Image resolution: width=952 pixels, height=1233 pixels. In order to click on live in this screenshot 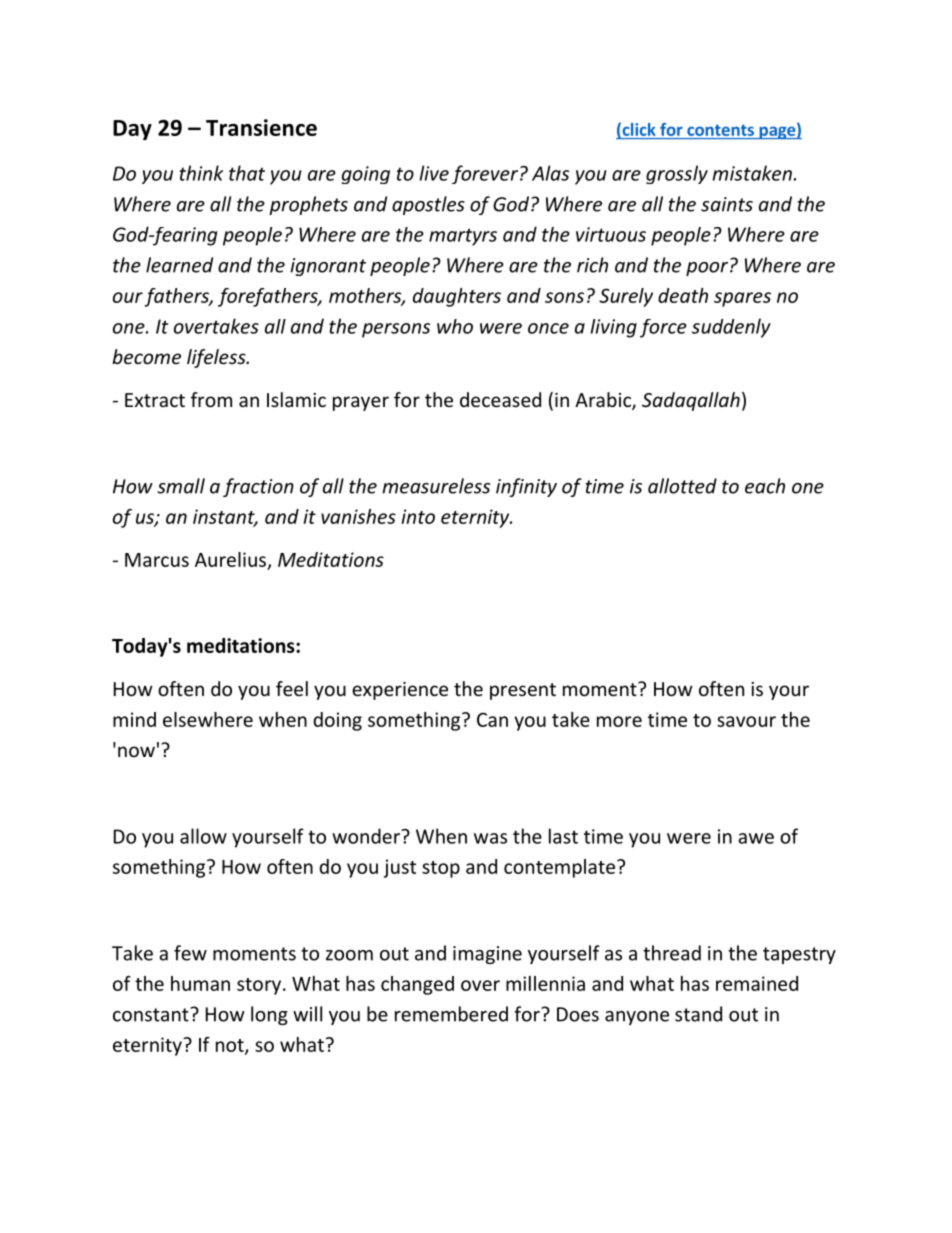, I will do `click(434, 173)`.
